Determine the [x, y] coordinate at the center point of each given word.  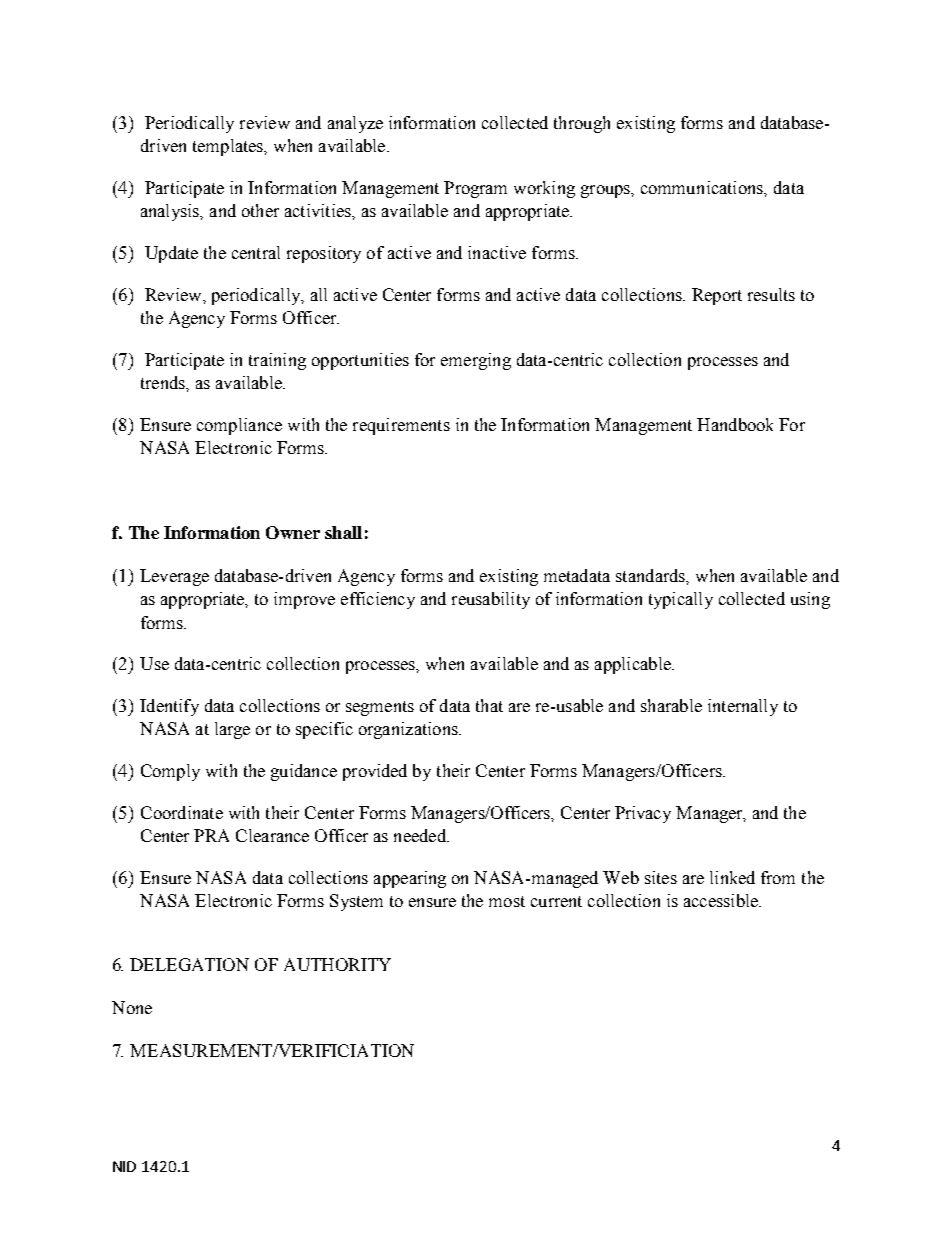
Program [475, 189]
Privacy [643, 814]
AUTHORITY [337, 964]
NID [124, 1166]
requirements [401, 426]
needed [421, 835]
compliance [239, 426]
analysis [171, 212]
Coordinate [182, 812]
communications [703, 187]
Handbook [735, 424]
